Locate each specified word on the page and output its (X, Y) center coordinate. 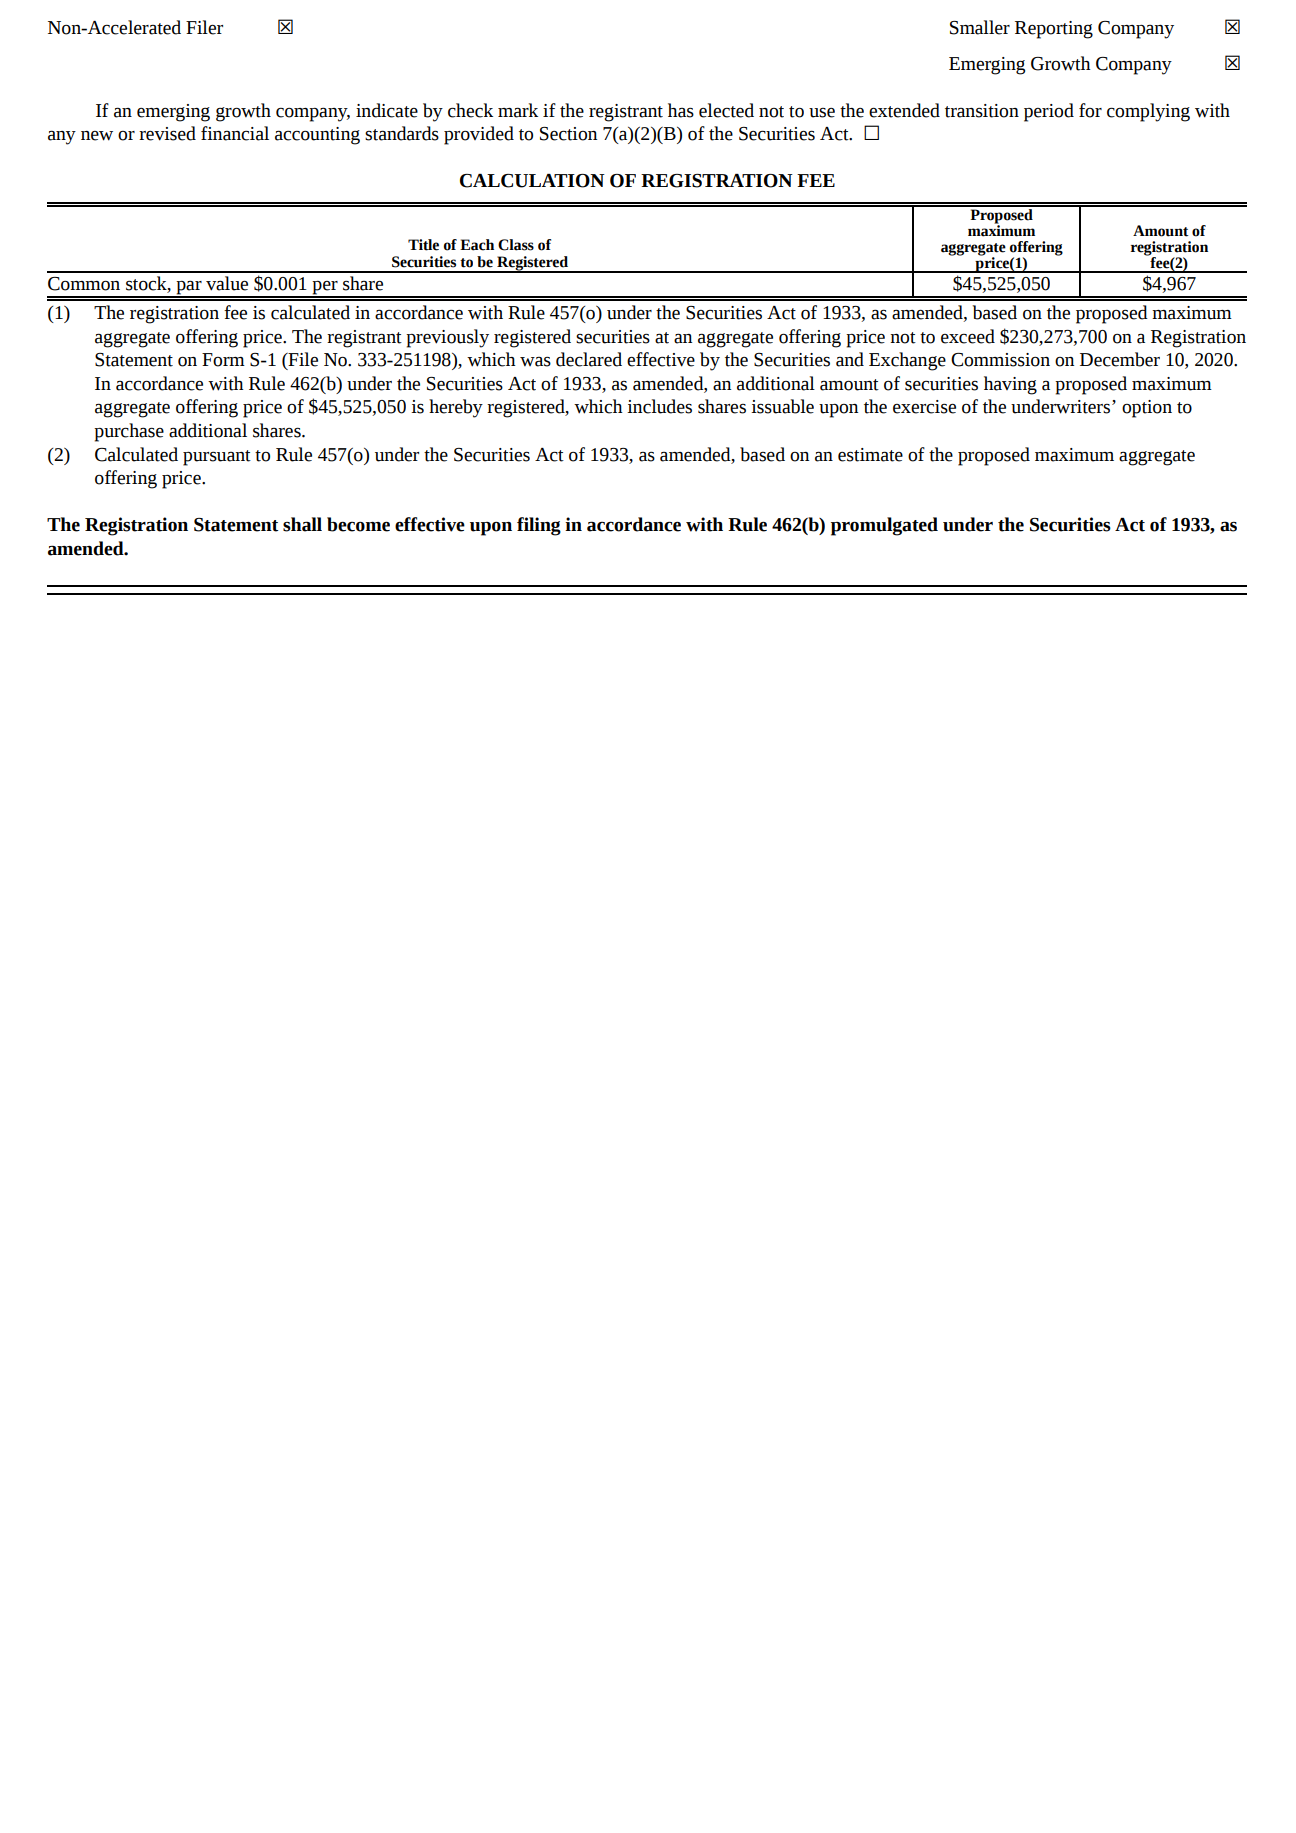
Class (516, 245)
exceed (968, 336)
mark (518, 110)
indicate (387, 110)
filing (539, 526)
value (227, 283)
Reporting (1054, 30)
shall (302, 524)
